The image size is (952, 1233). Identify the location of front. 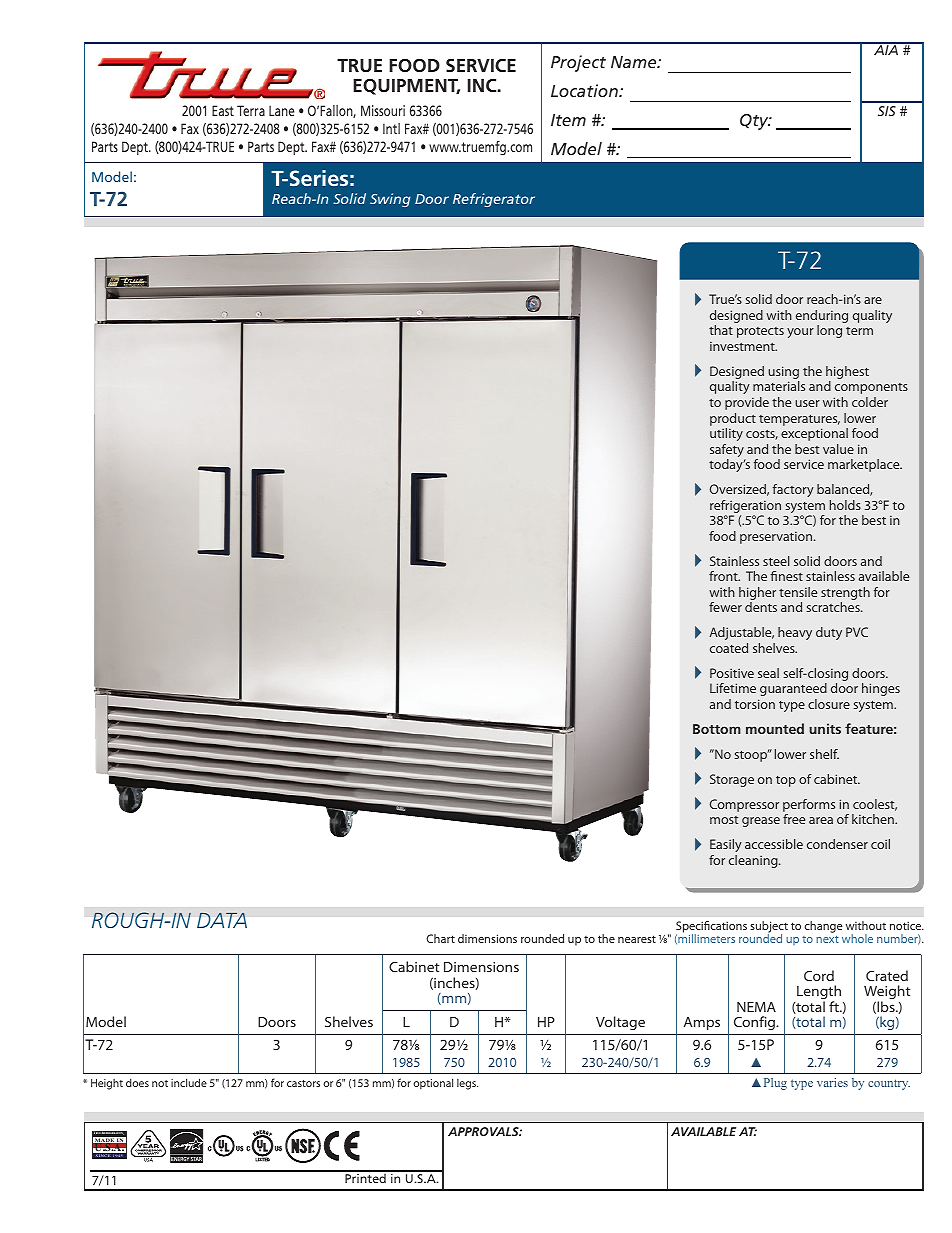
(724, 576).
